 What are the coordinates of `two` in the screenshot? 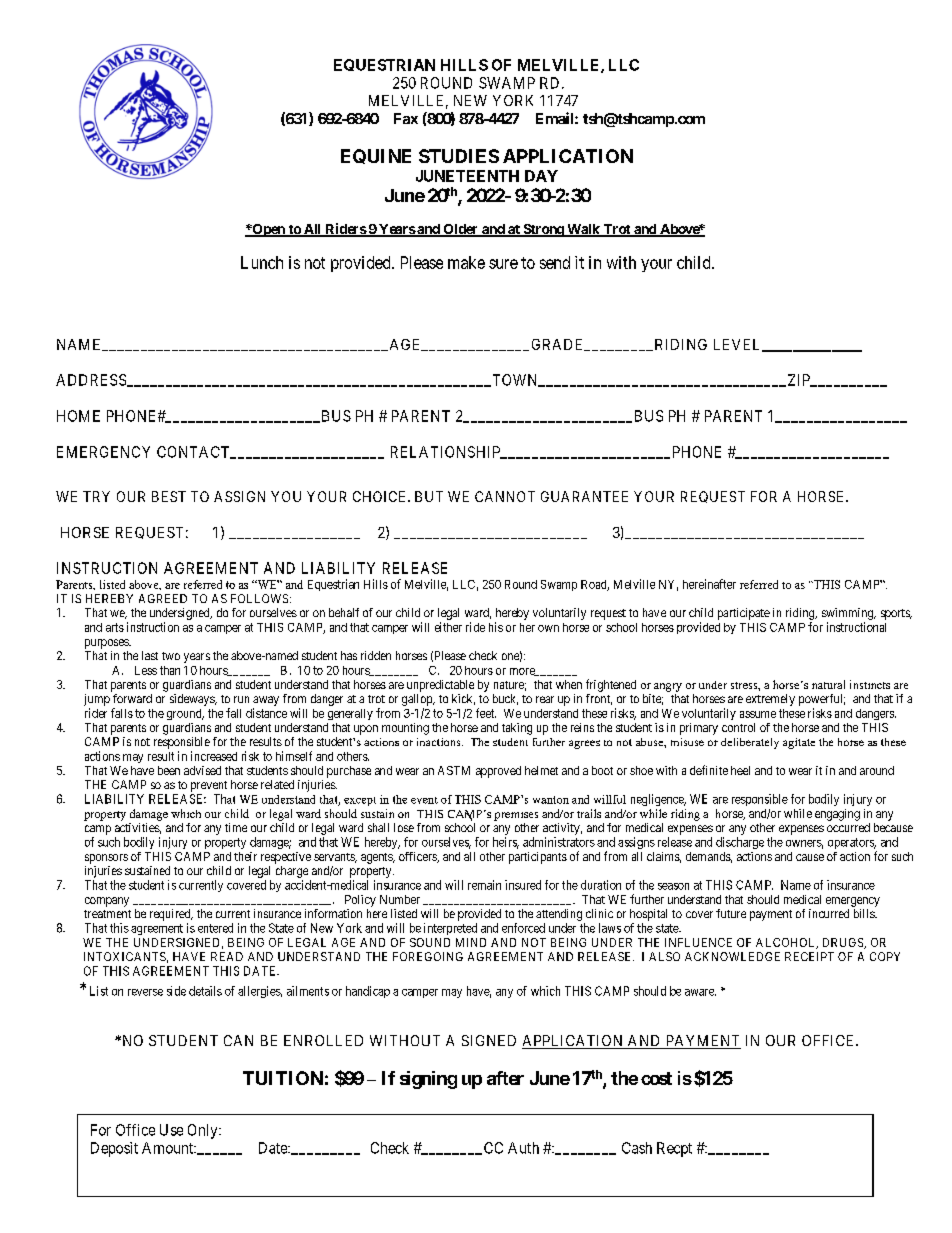 It's located at (171, 656).
